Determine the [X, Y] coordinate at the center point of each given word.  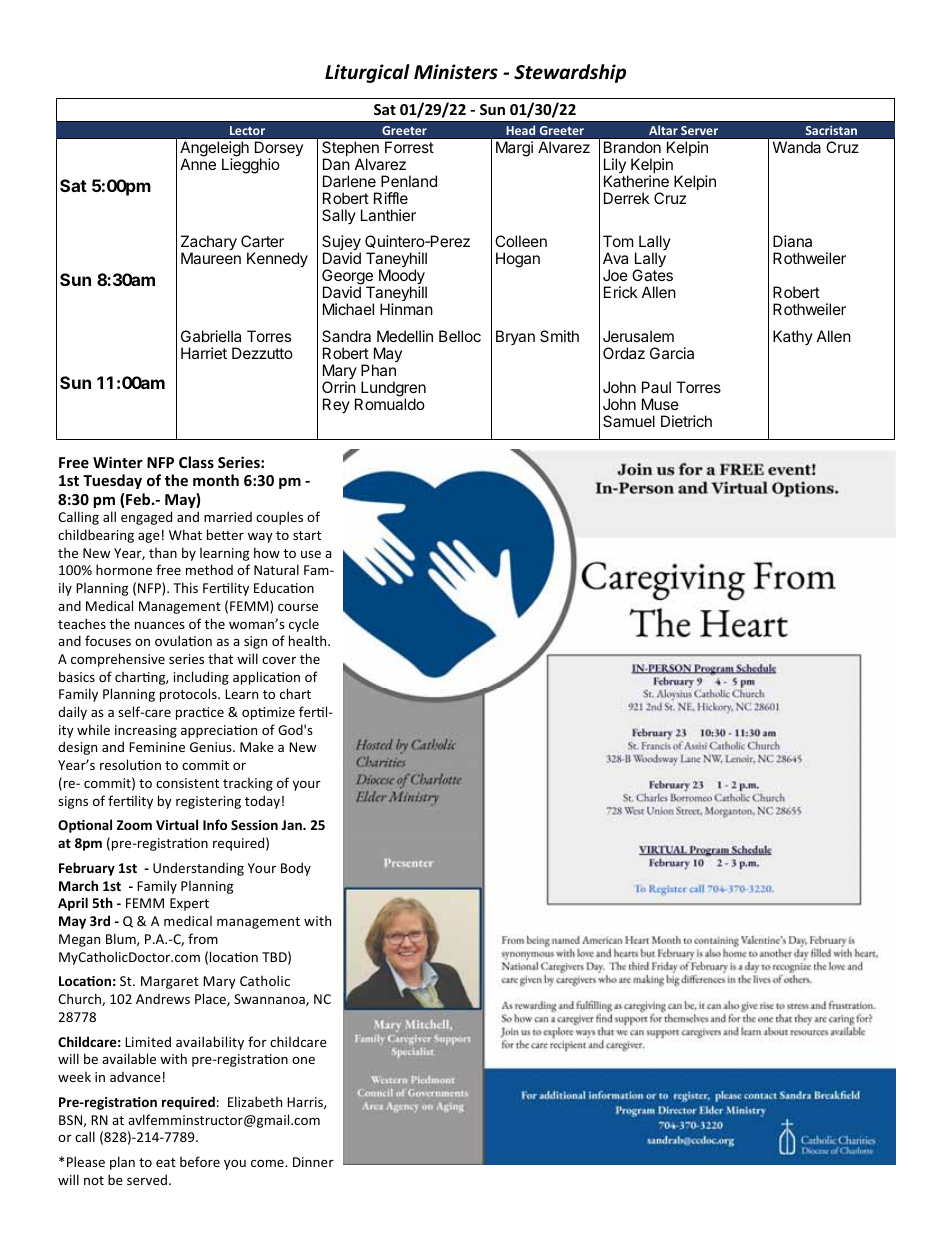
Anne [198, 164]
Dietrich [686, 421]
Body [296, 869]
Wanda [797, 147]
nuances [160, 625]
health [309, 640]
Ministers [456, 72]
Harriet [204, 353]
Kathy [793, 337]
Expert [189, 904]
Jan [293, 825]
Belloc [460, 336]
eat [166, 1162]
